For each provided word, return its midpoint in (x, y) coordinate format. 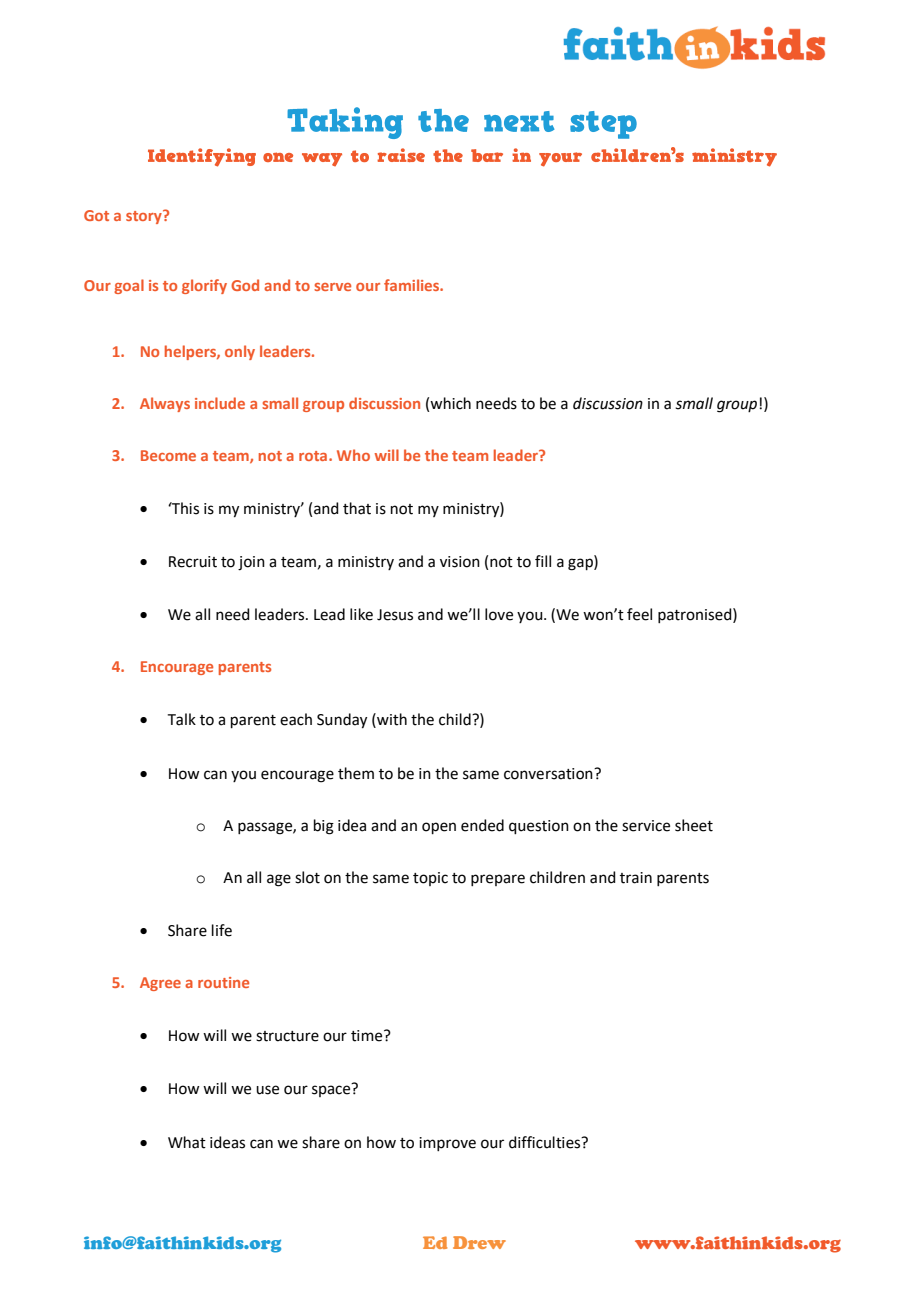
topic (430, 879)
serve (332, 287)
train (636, 878)
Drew (479, 1242)
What (187, 1142)
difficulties (546, 1142)
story (145, 217)
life (222, 930)
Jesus (395, 615)
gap (581, 564)
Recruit (193, 562)
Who (353, 455)
